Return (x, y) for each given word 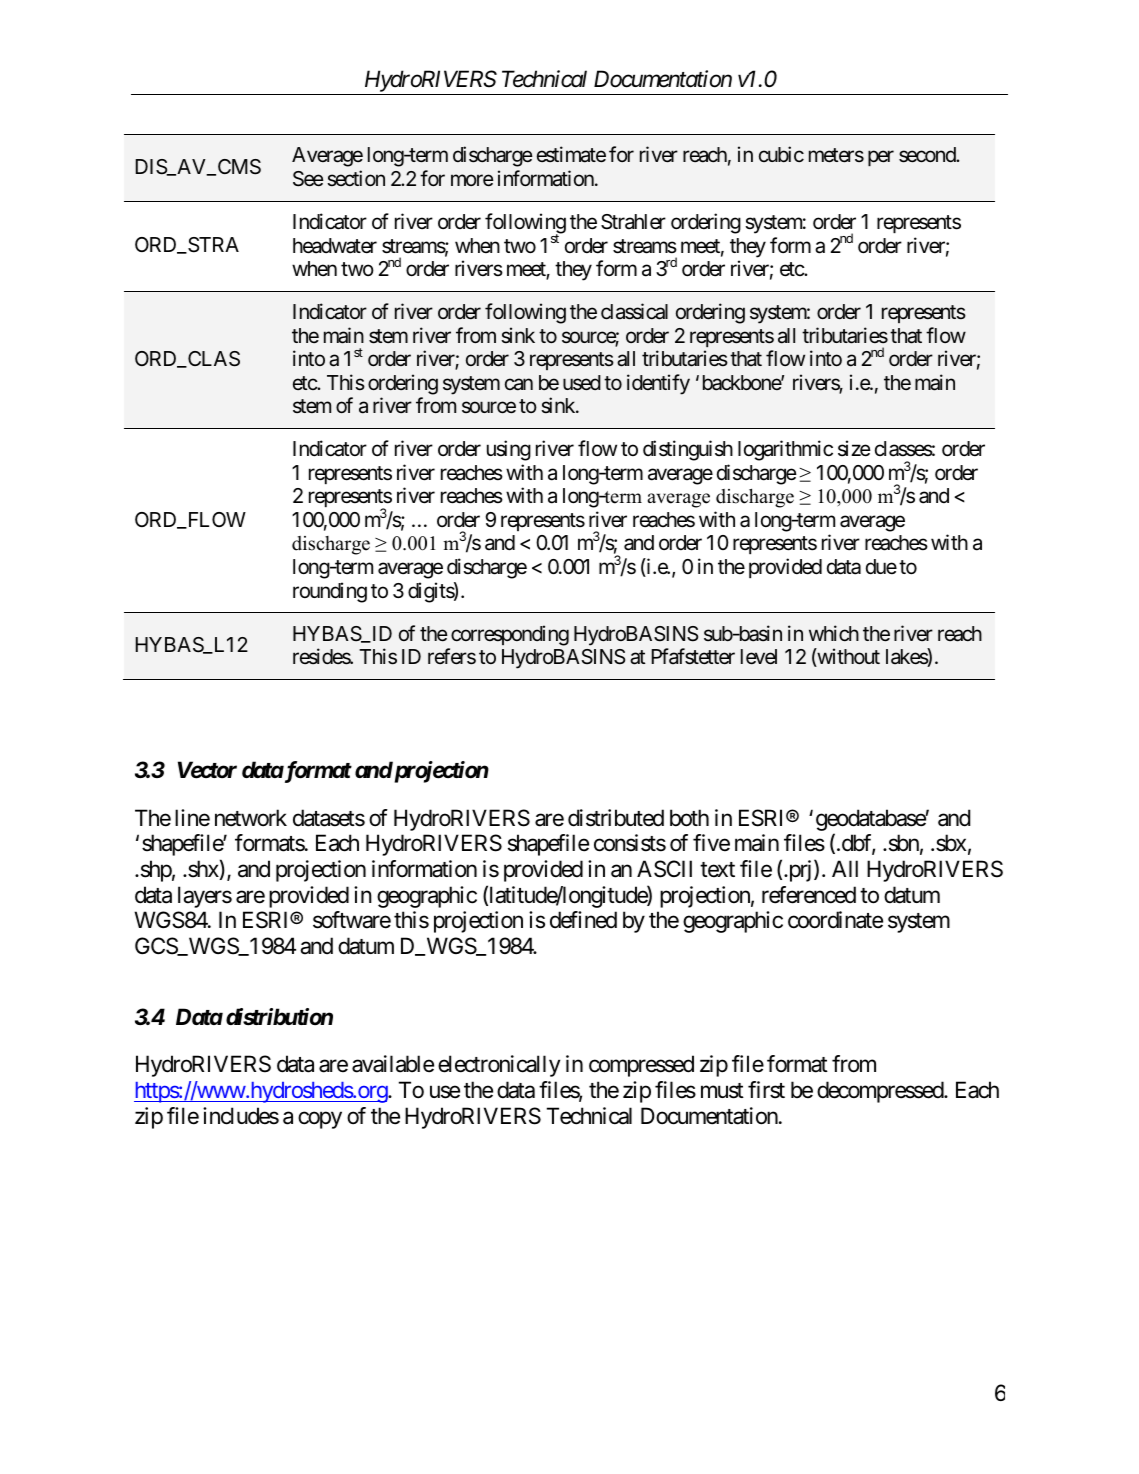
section (356, 178)
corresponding (510, 635)
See (308, 179)
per (881, 158)
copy (320, 1120)
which (834, 633)
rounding (330, 592)
